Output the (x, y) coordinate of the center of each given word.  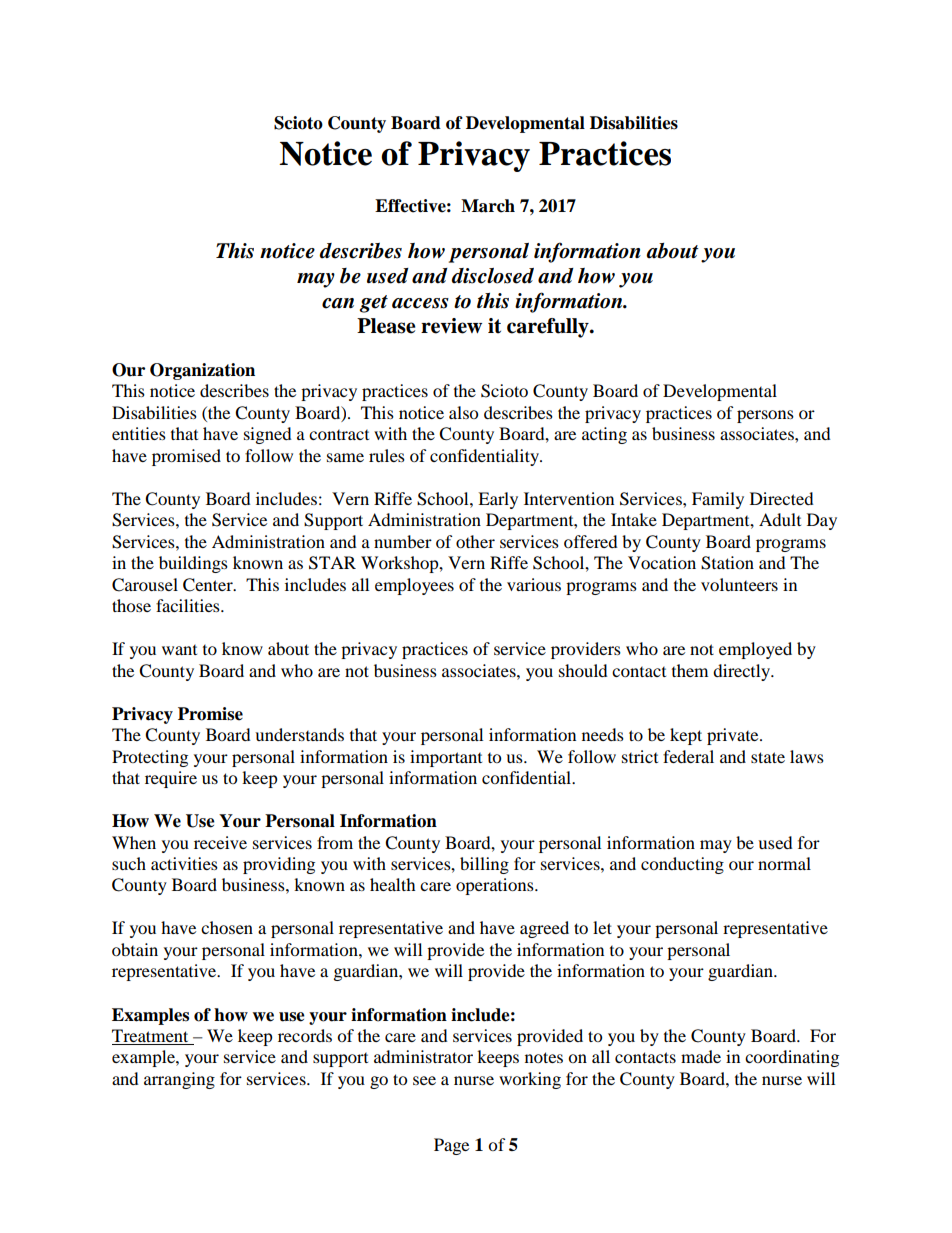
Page (451, 1146)
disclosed (492, 276)
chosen (227, 927)
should (583, 670)
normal (784, 863)
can (338, 303)
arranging (179, 1080)
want (179, 650)
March (488, 206)
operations (496, 886)
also (463, 412)
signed (268, 435)
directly (743, 672)
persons (765, 416)
